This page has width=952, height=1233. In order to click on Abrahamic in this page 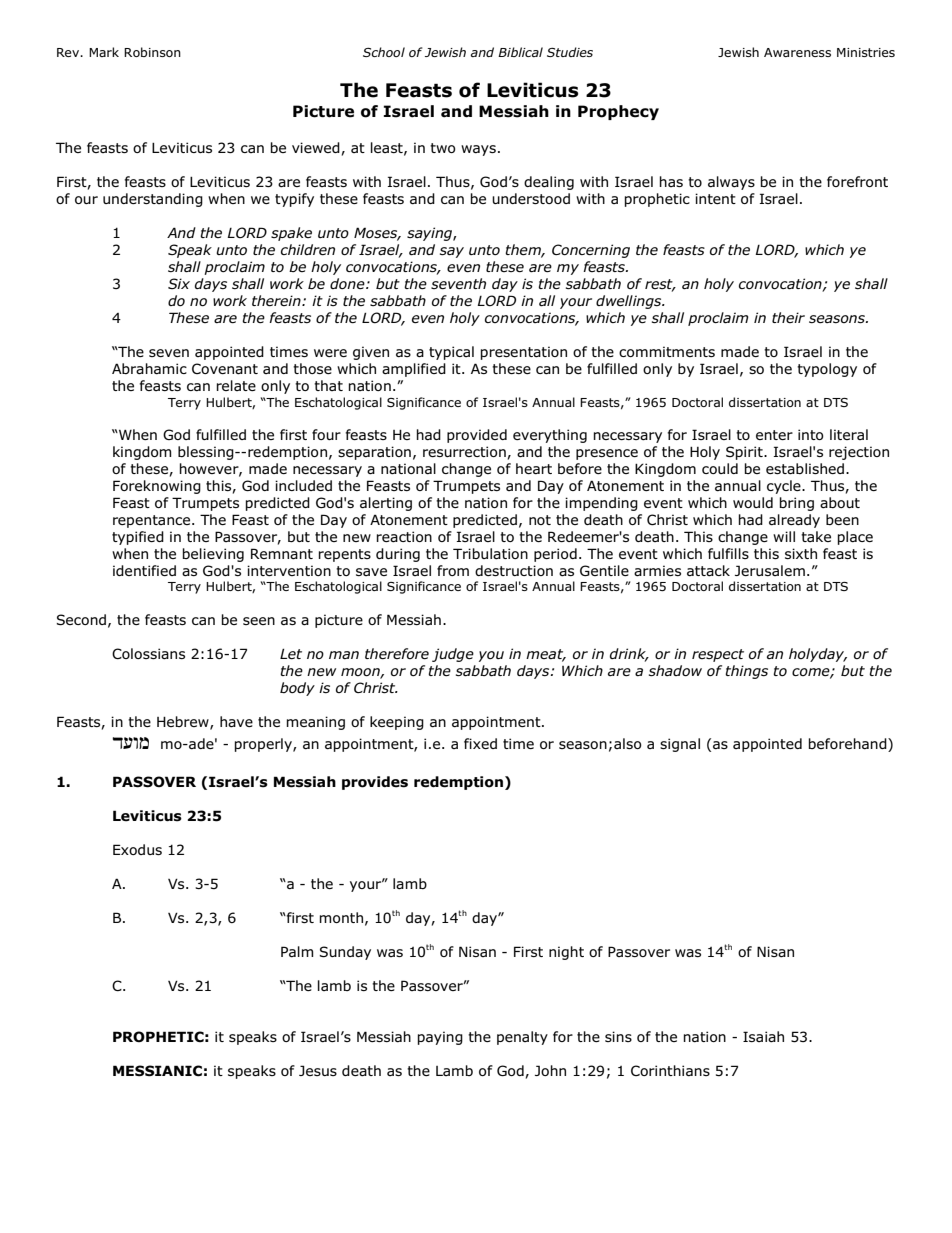, I will do `click(149, 369)`.
